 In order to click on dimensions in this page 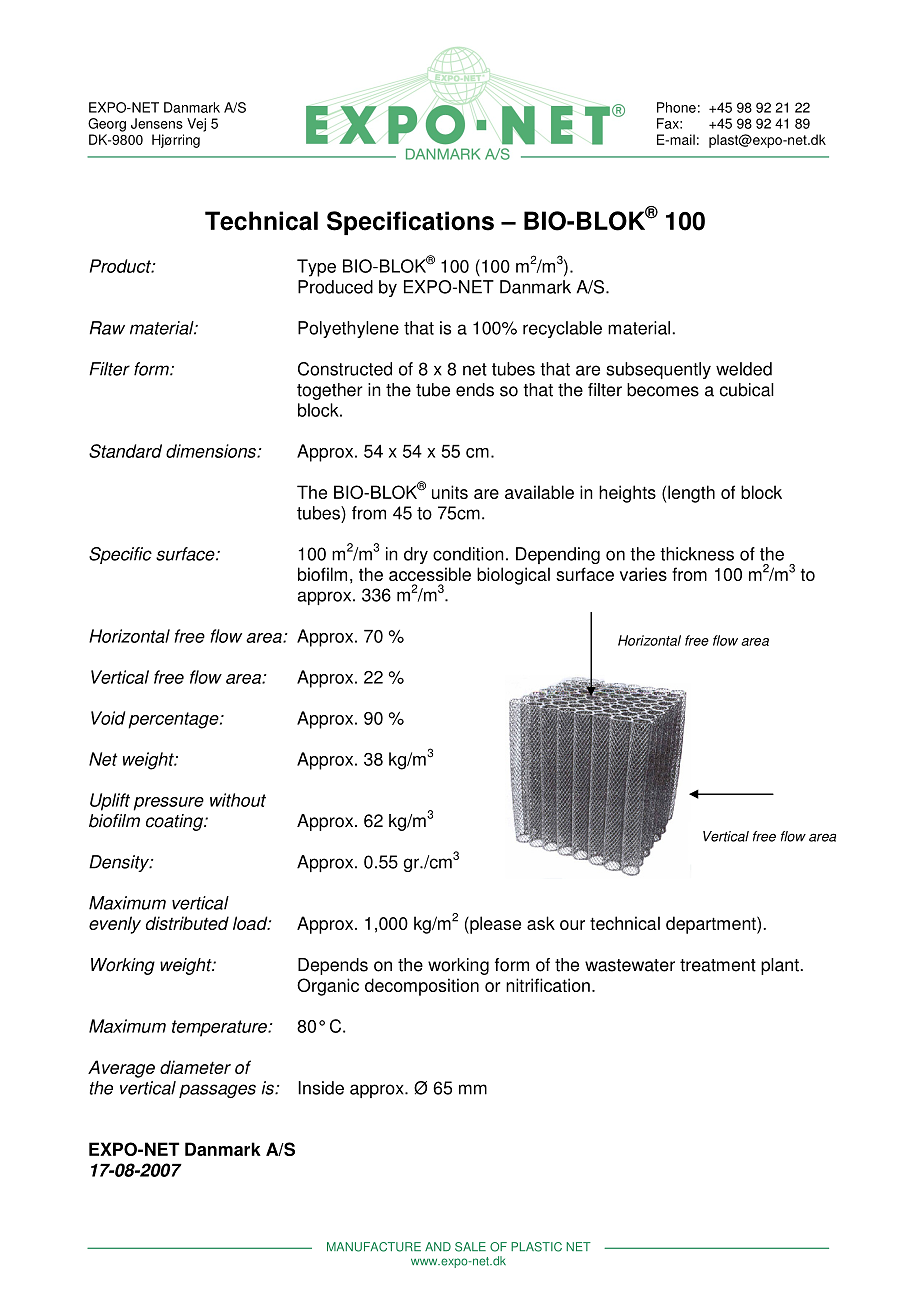, I will do `click(212, 451)`.
